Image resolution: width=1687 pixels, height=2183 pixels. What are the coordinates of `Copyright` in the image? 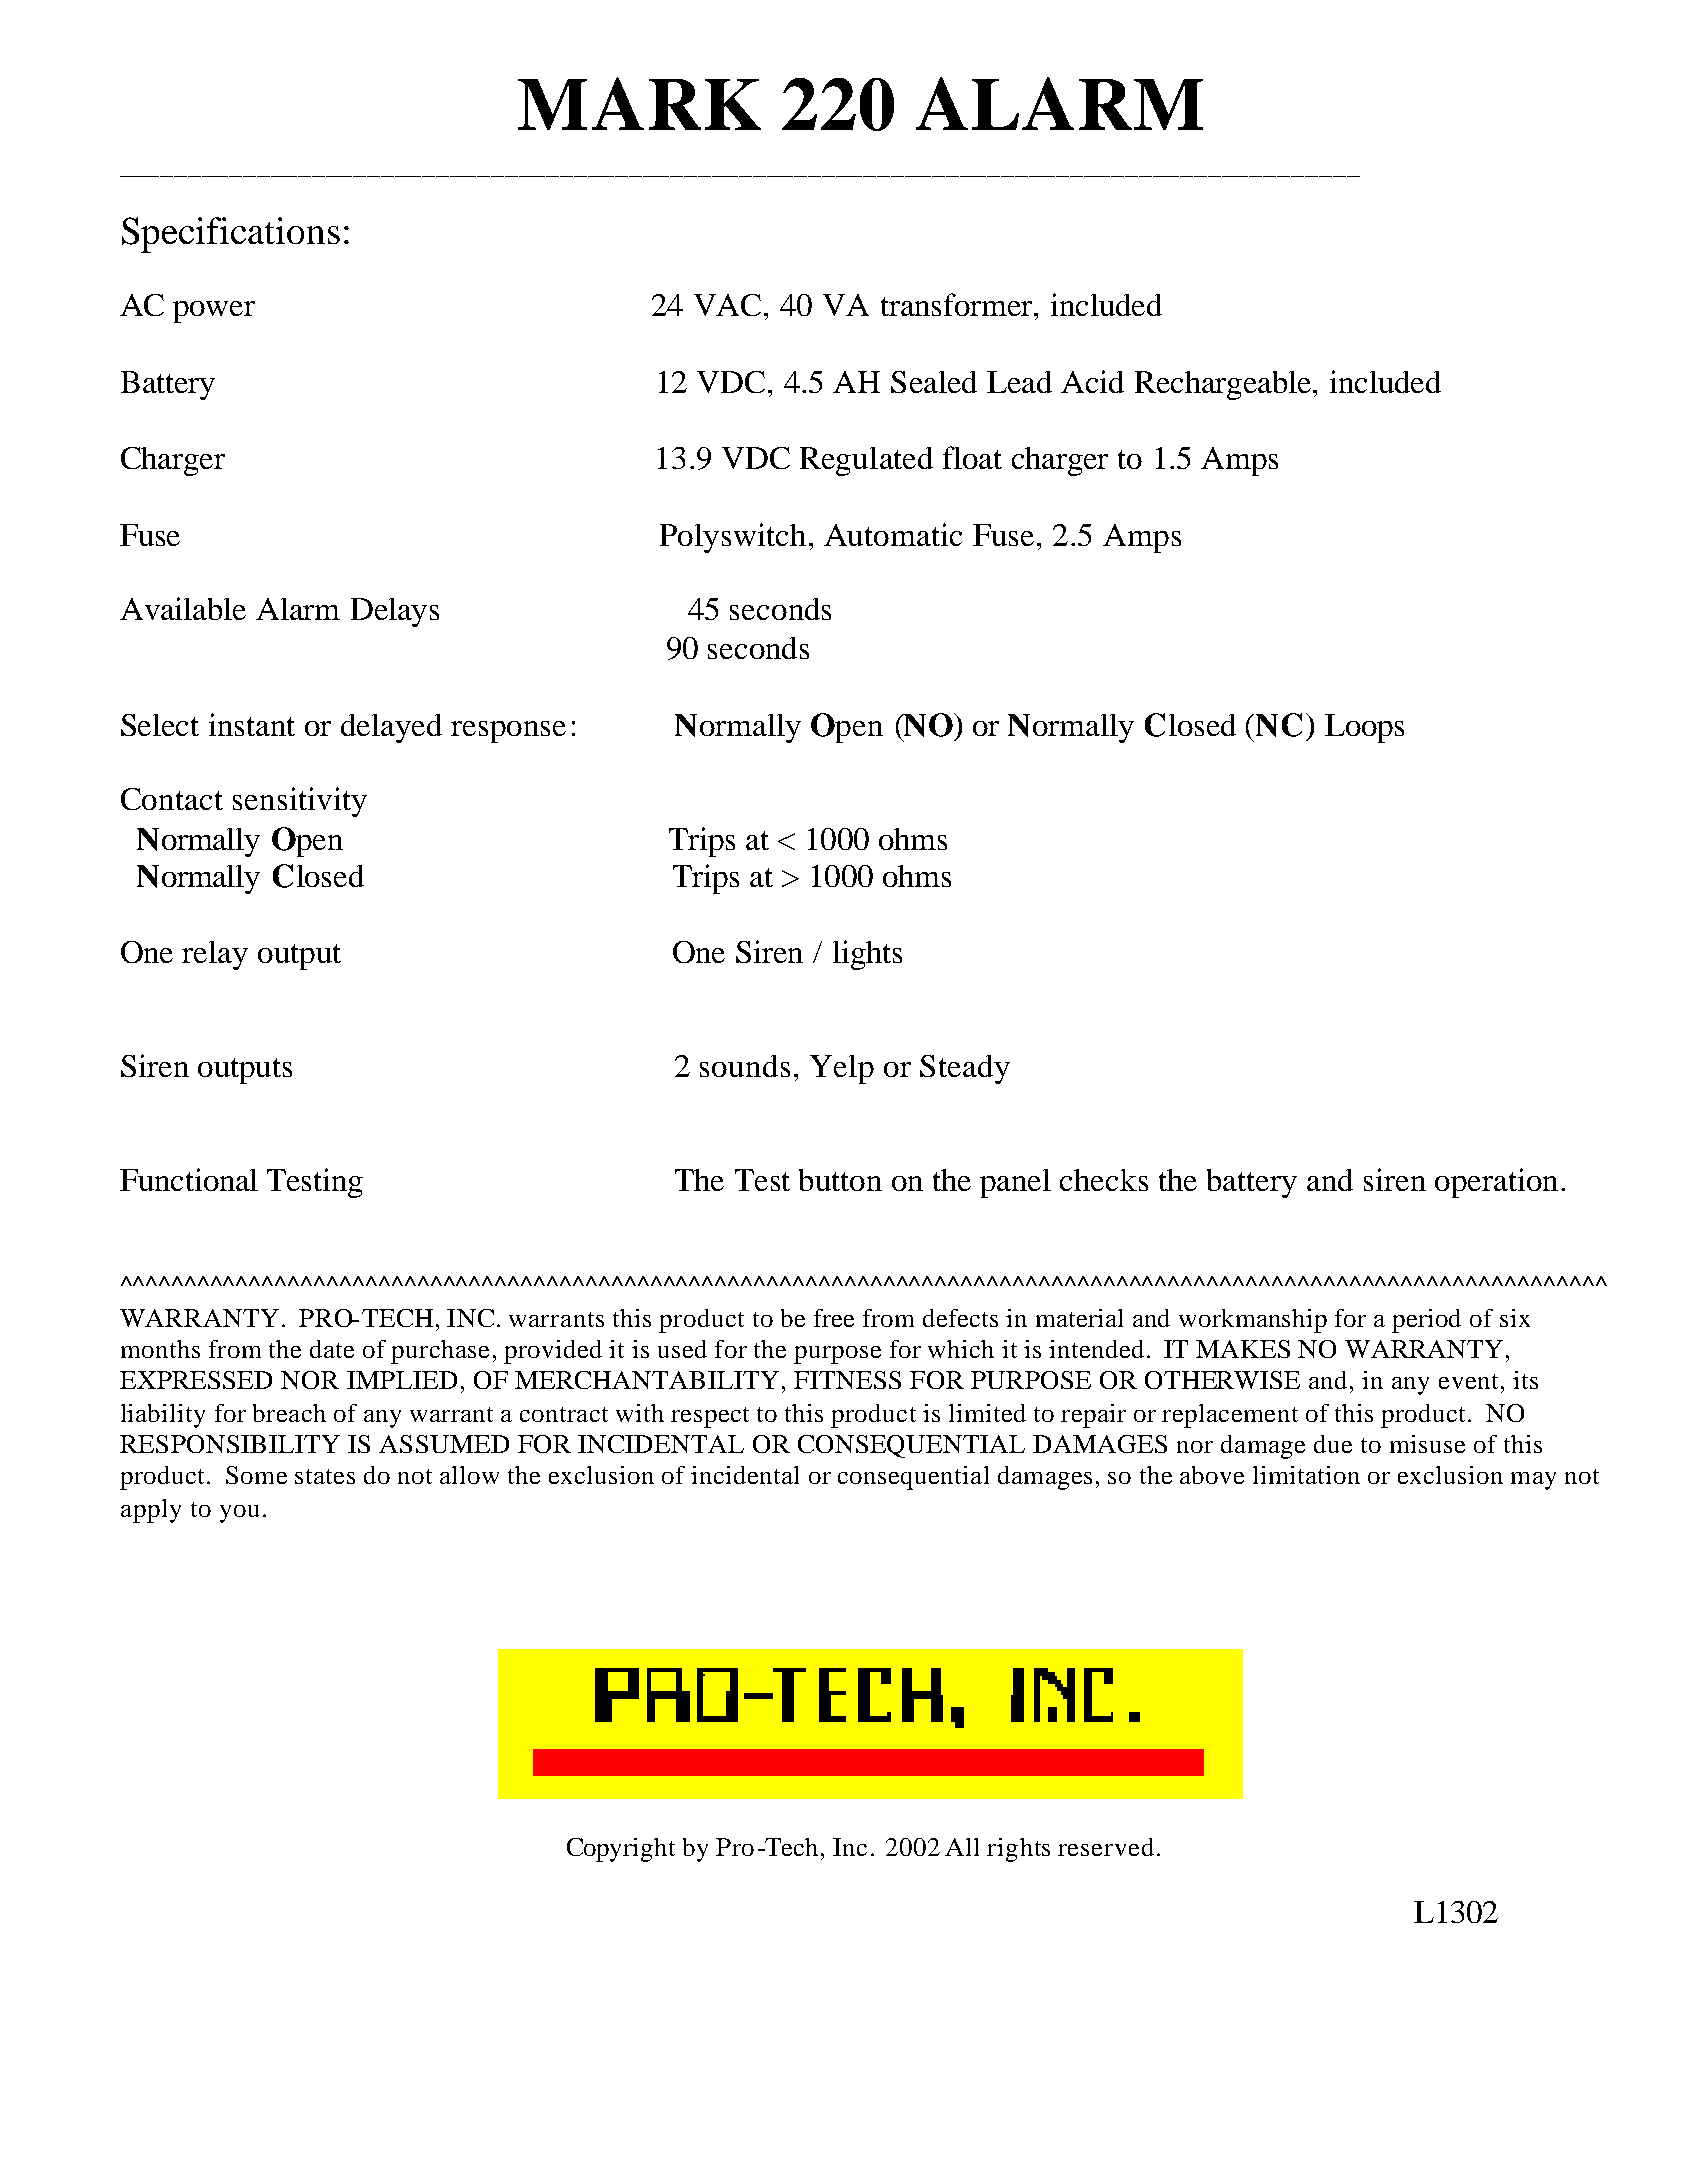 It's located at (621, 1850).
